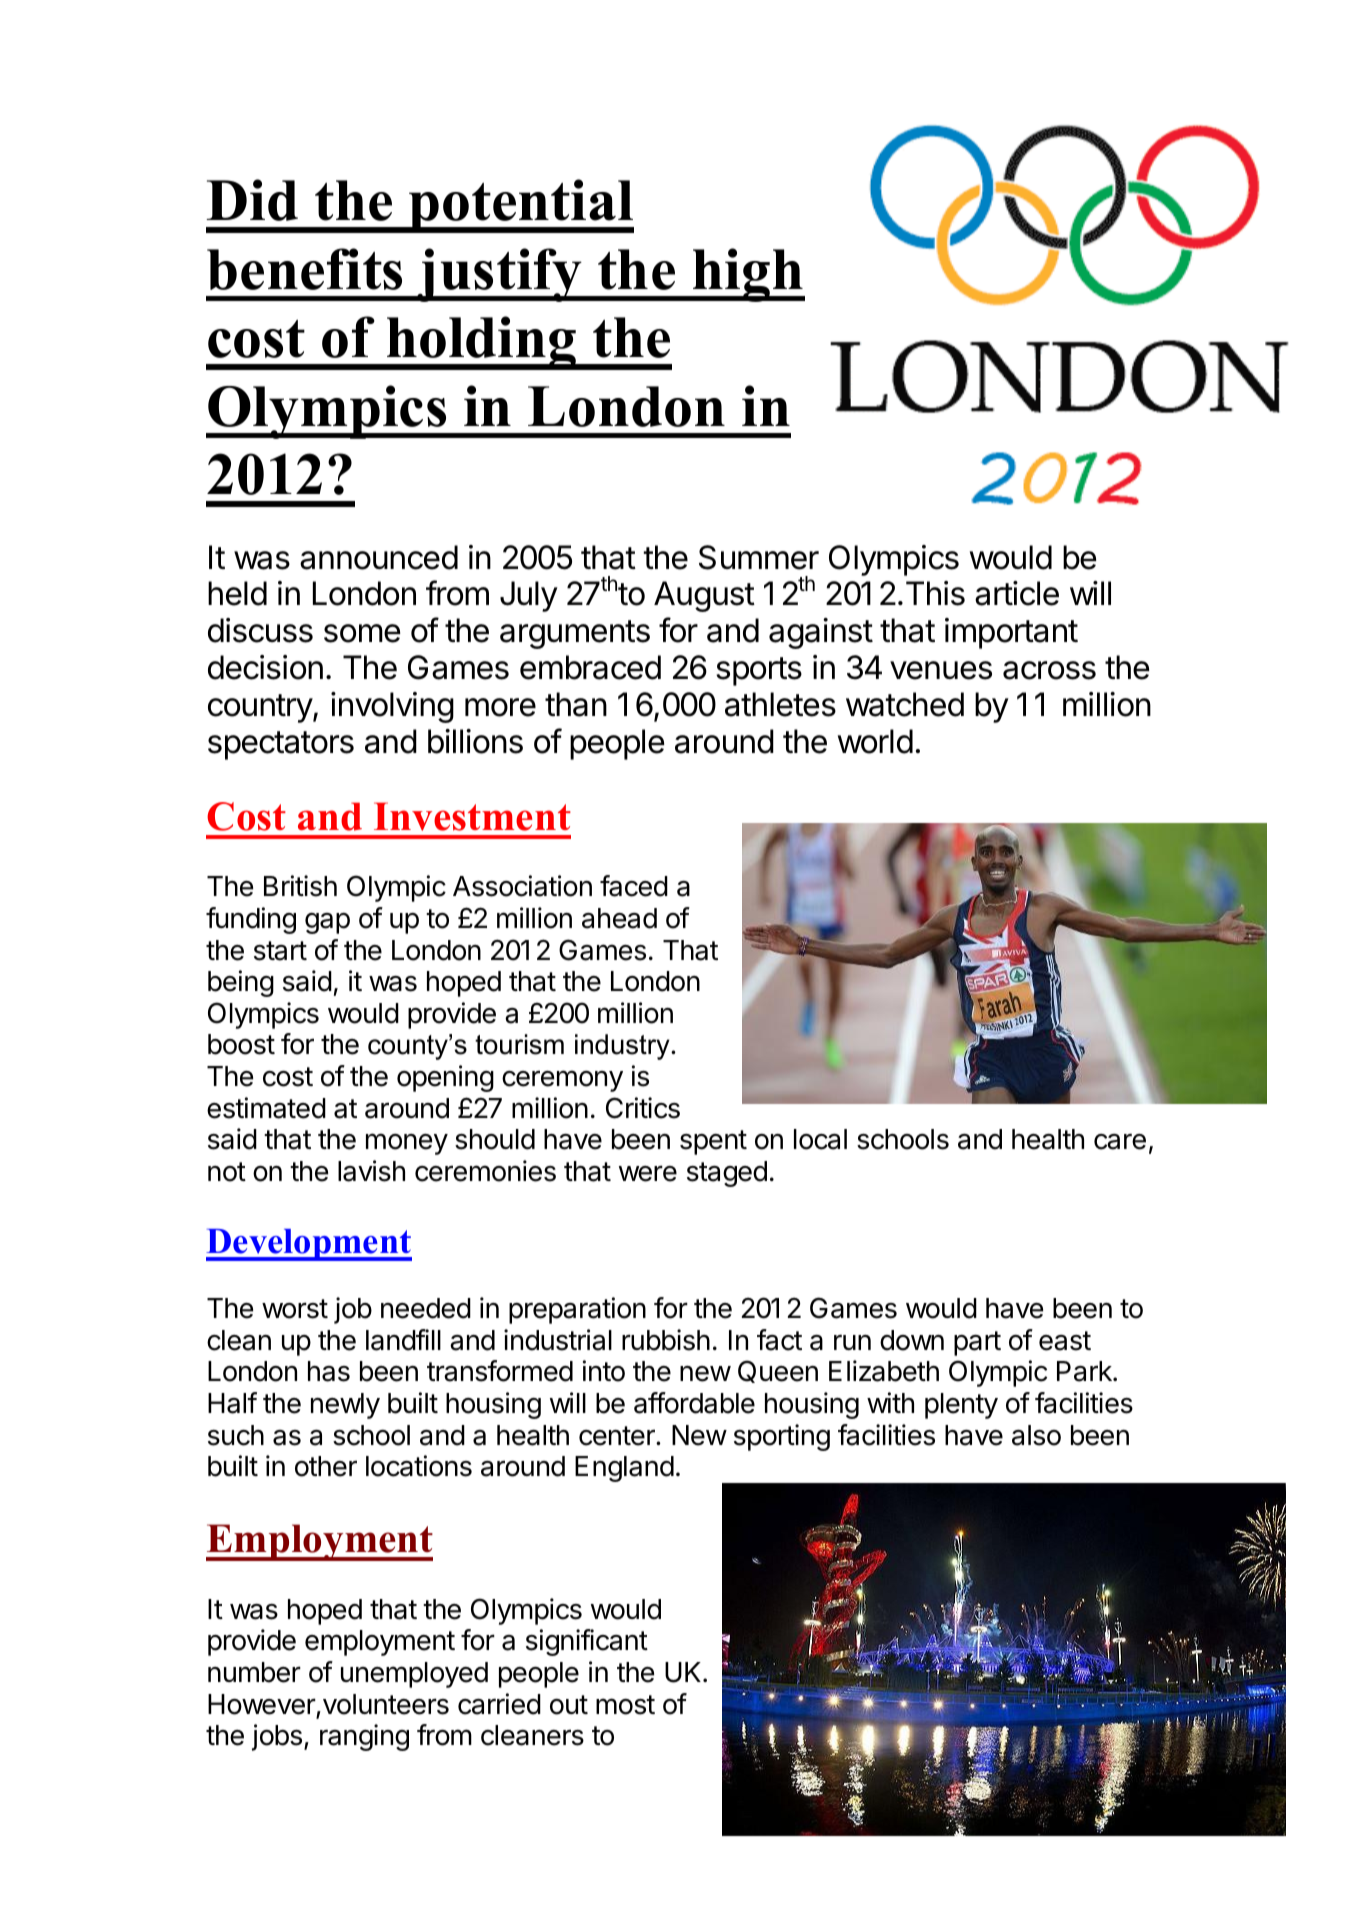 Image resolution: width=1364 pixels, height=1930 pixels. I want to click on worst, so click(295, 1309).
